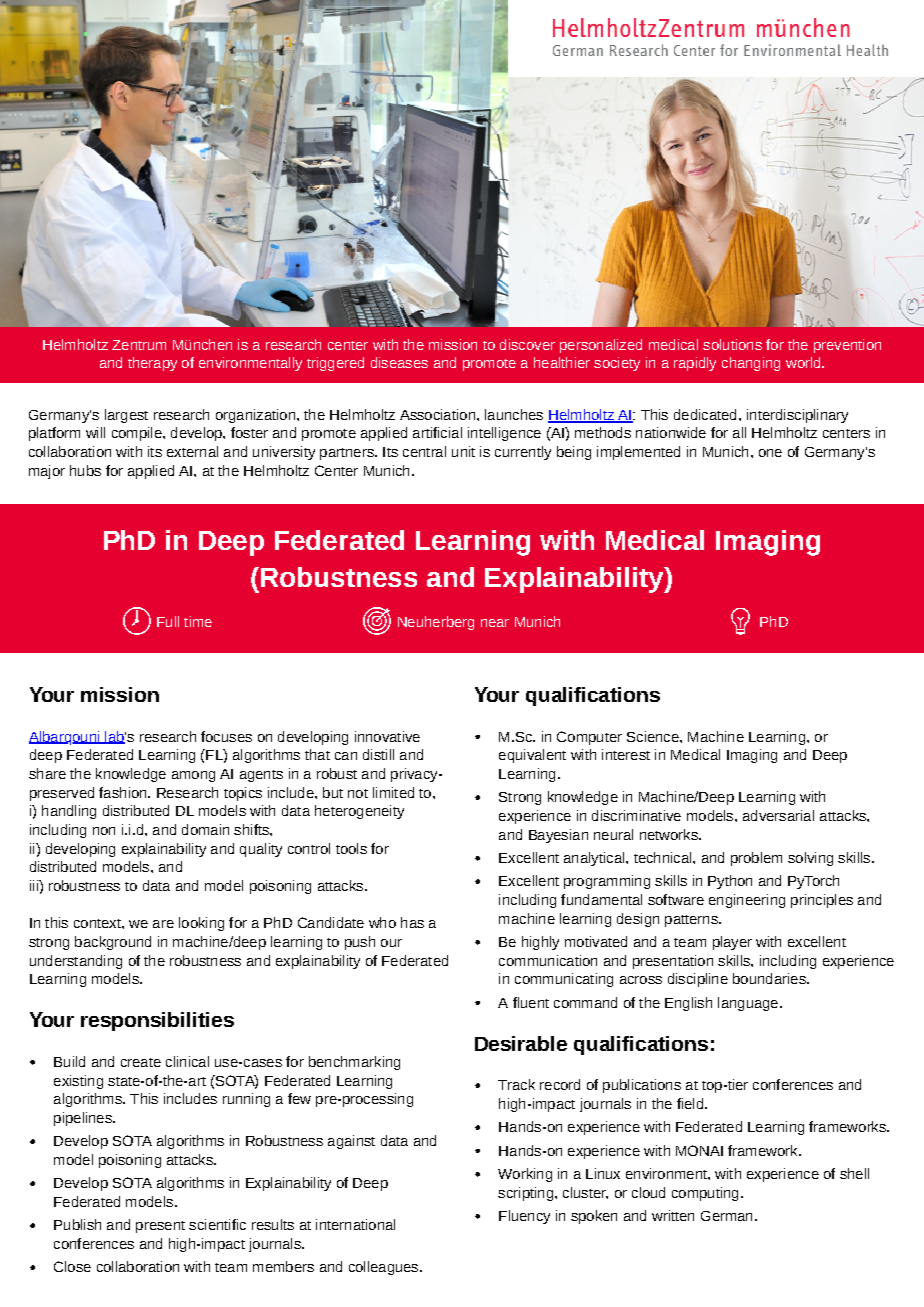 This screenshot has height=1307, width=924. Describe the element at coordinates (393, 792) in the screenshot. I see `limited` at that location.
